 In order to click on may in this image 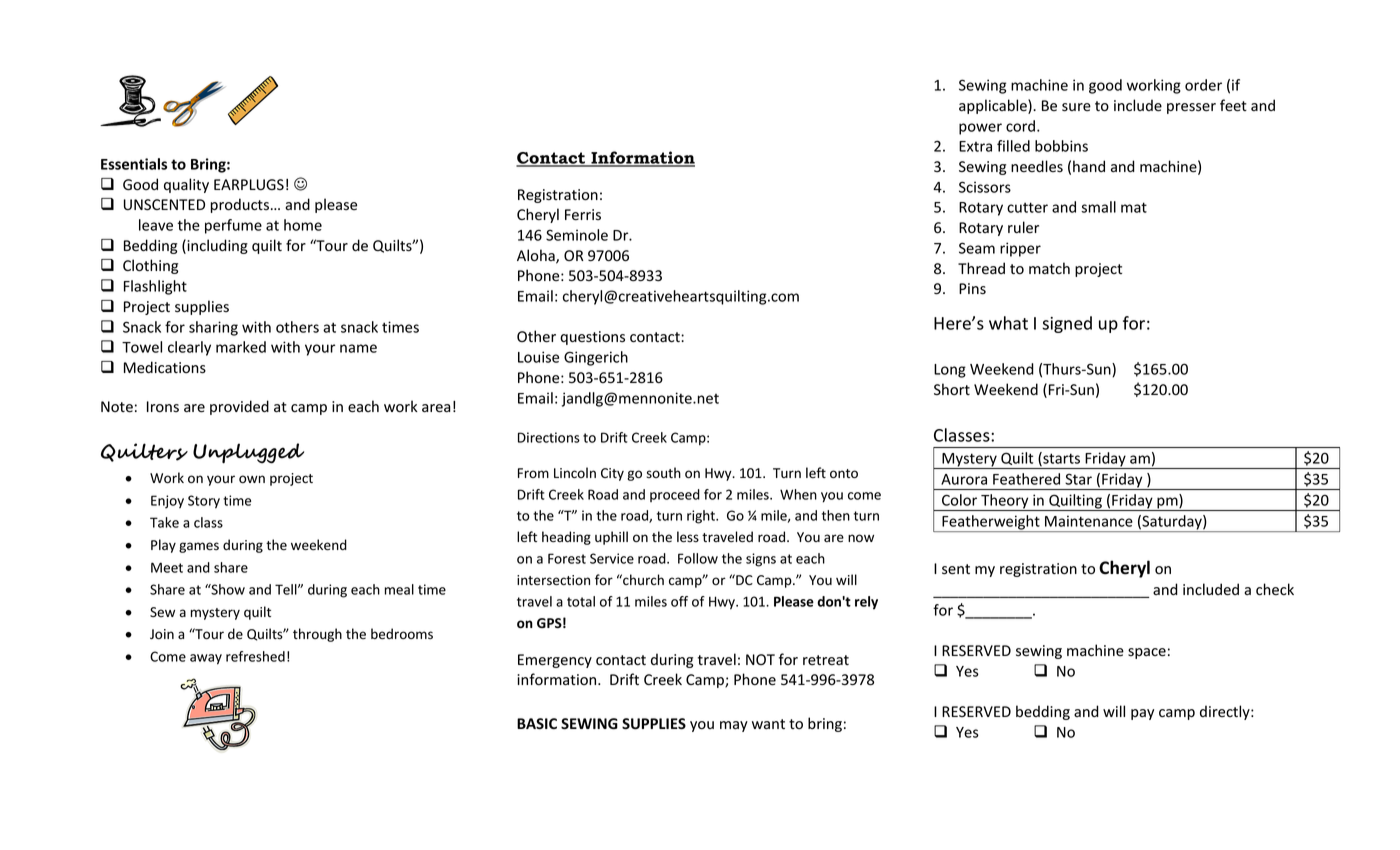, I will do `click(734, 726)`.
